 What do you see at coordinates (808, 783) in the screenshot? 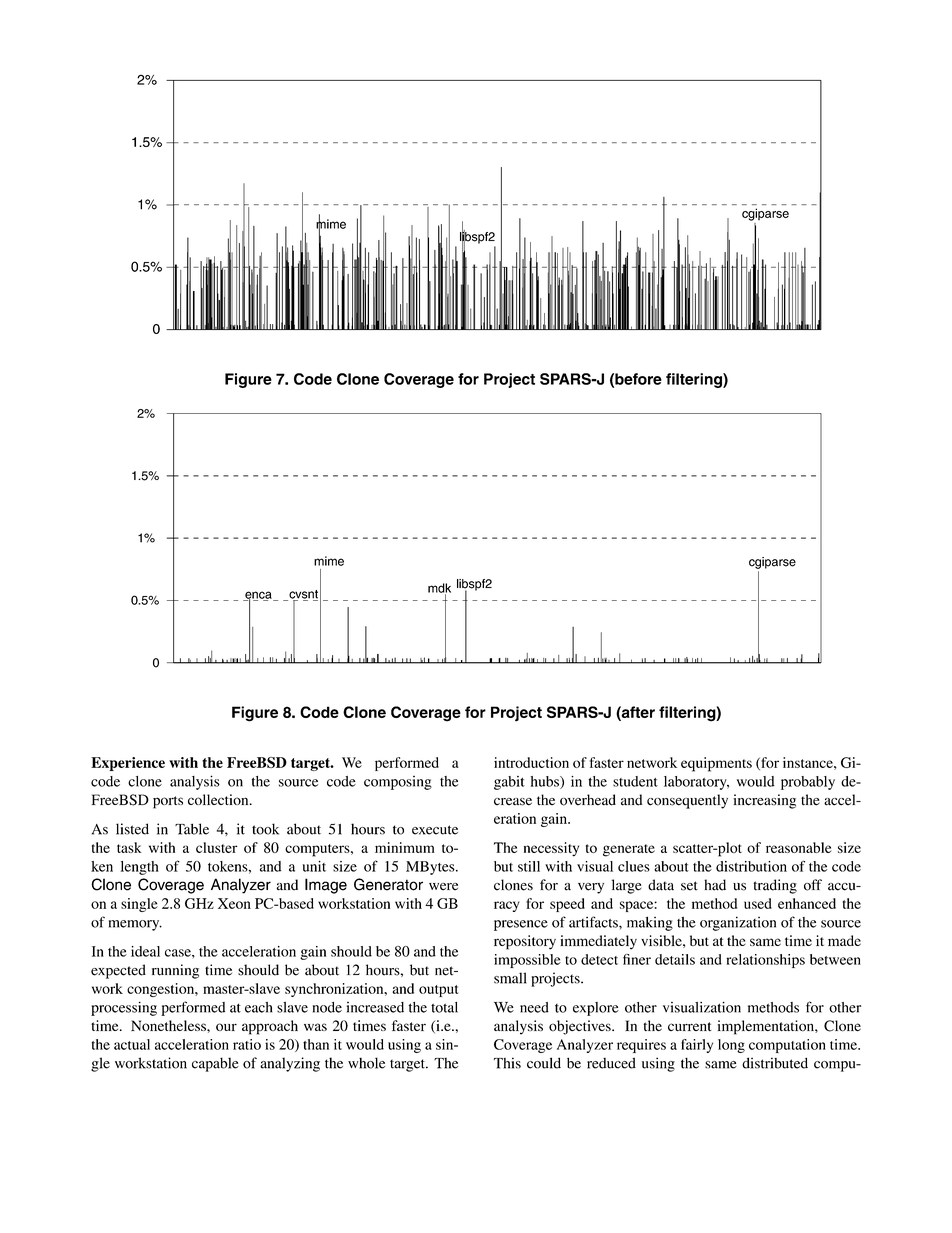
I see `probably` at bounding box center [808, 783].
